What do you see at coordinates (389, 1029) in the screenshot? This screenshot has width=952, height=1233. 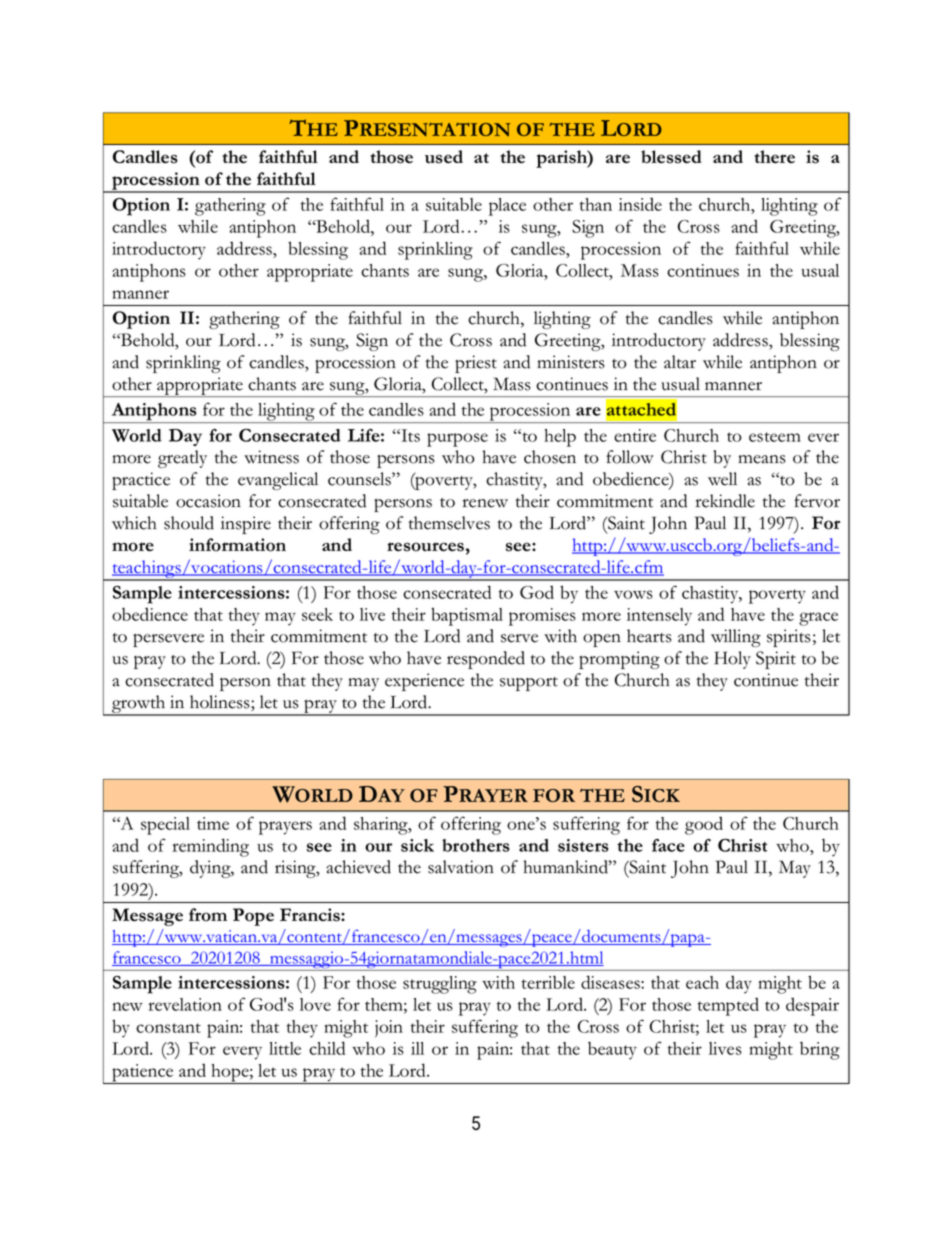 I see `join` at bounding box center [389, 1029].
